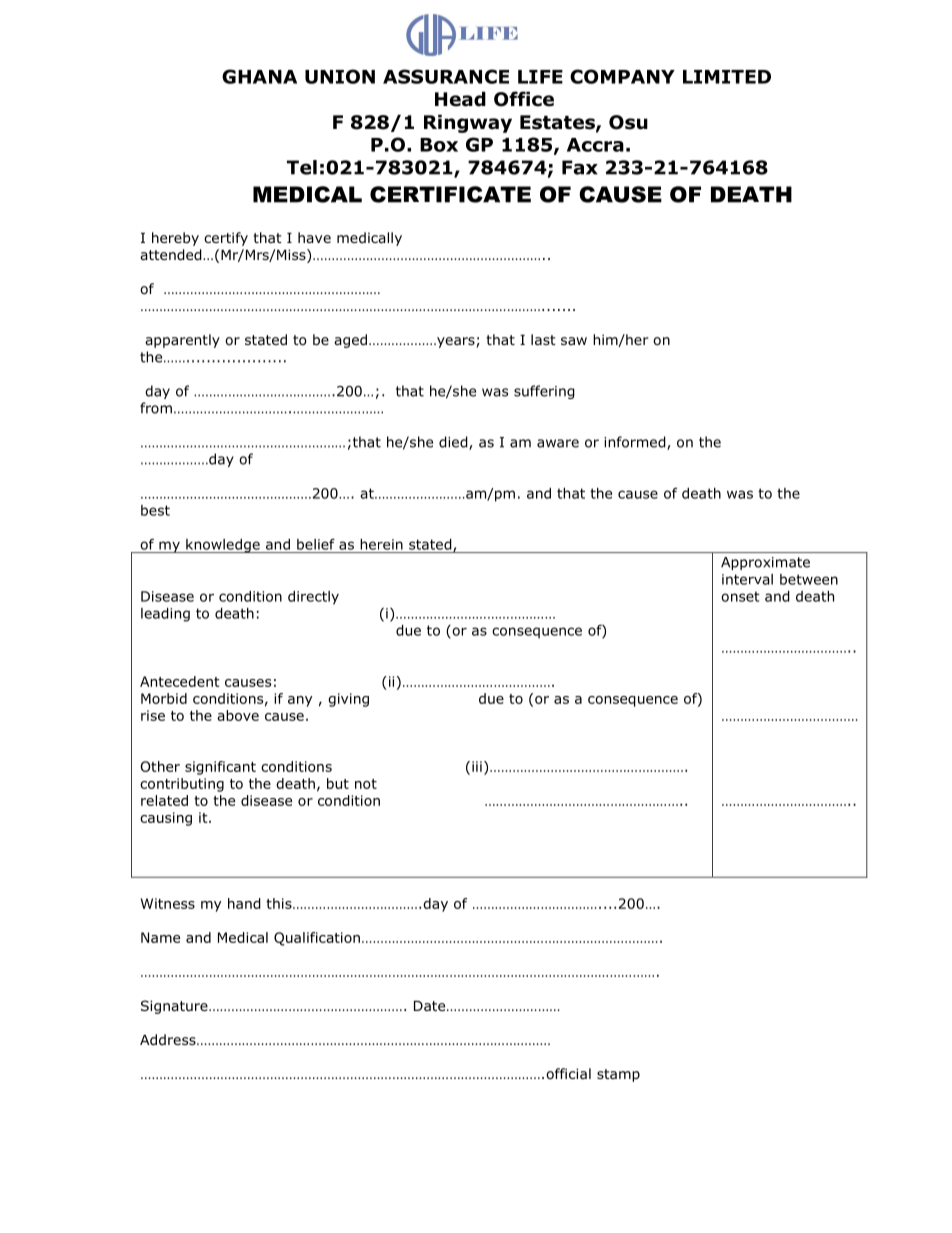  Describe the element at coordinates (180, 681) in the image. I see `Antecedent` at that location.
